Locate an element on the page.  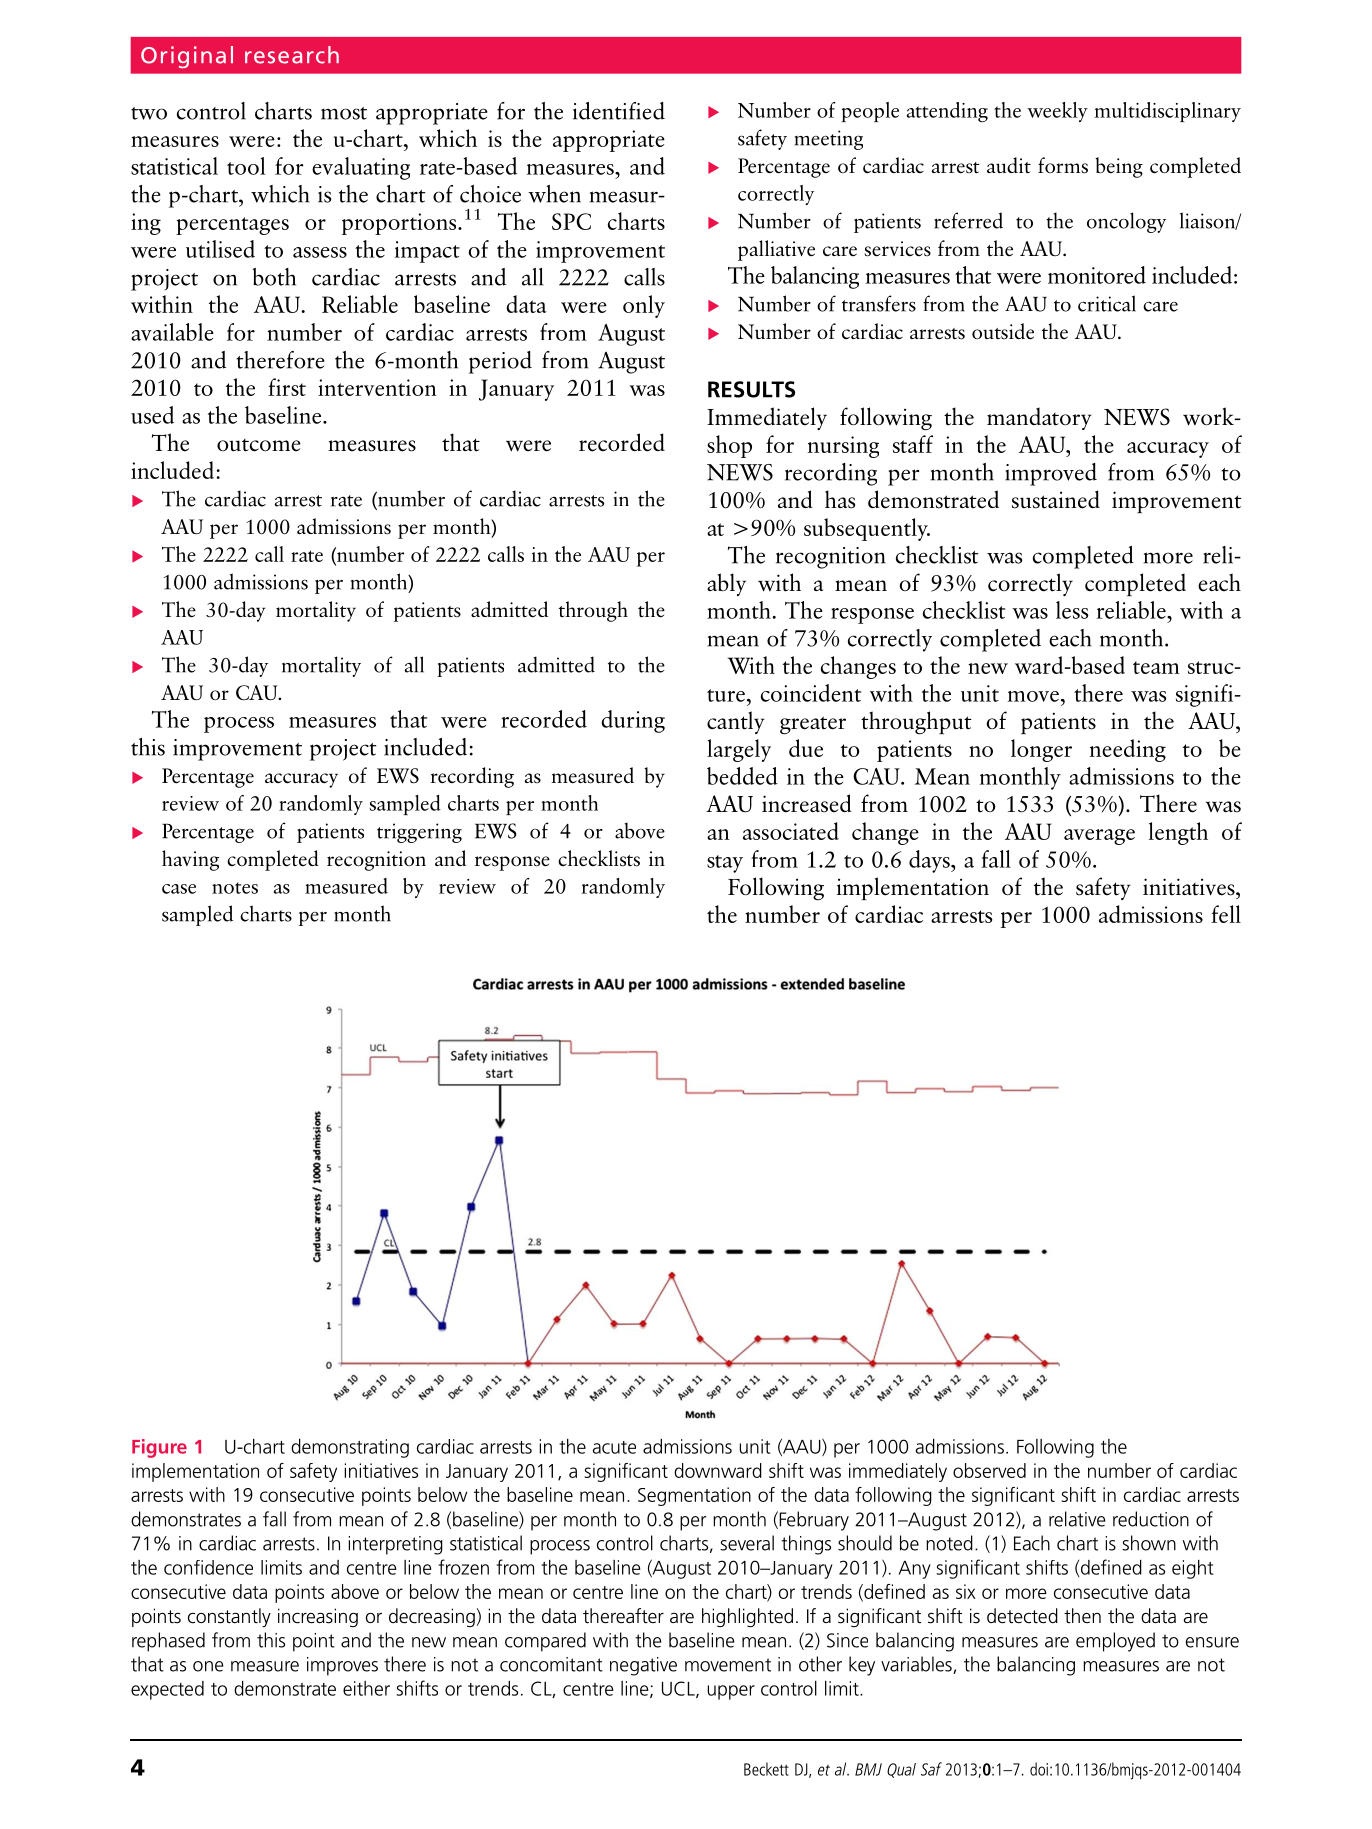
notes is located at coordinates (235, 888).
